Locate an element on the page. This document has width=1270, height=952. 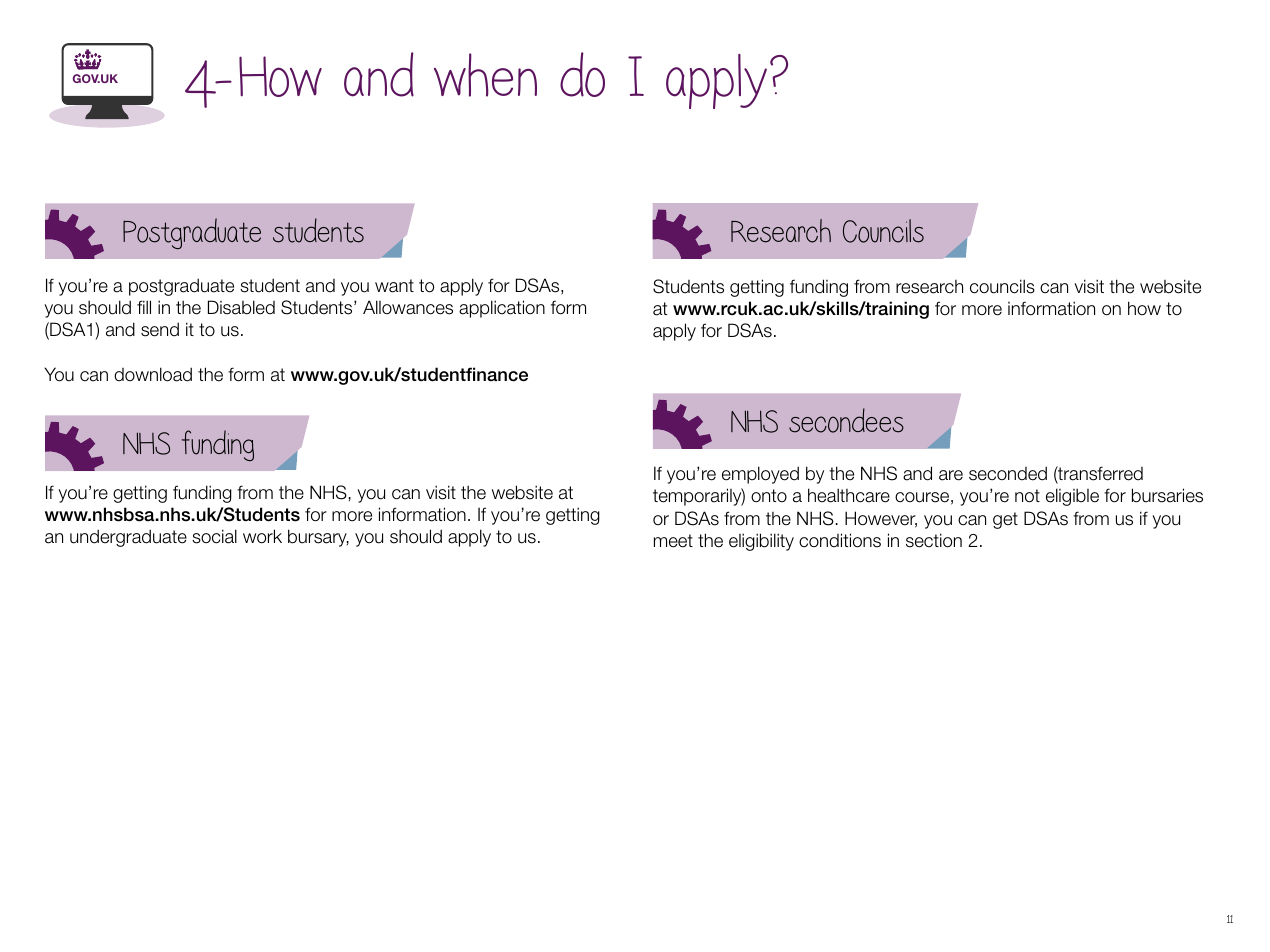
seconded is located at coordinates (1008, 473).
